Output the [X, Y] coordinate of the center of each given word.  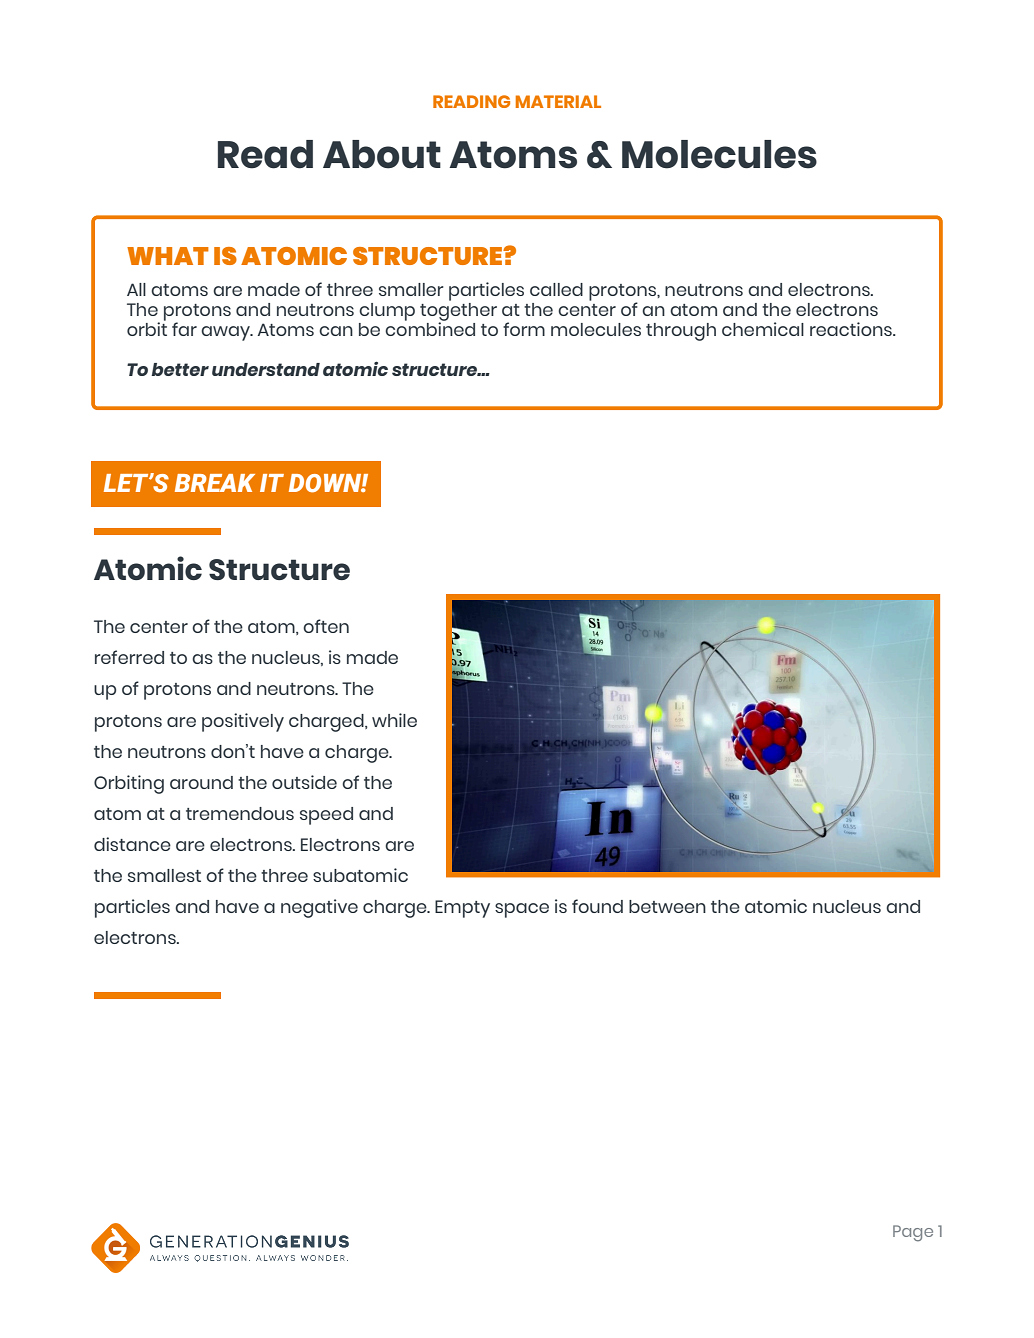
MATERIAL [558, 101]
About [382, 154]
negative [319, 908]
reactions [852, 329]
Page [913, 1233]
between [667, 906]
